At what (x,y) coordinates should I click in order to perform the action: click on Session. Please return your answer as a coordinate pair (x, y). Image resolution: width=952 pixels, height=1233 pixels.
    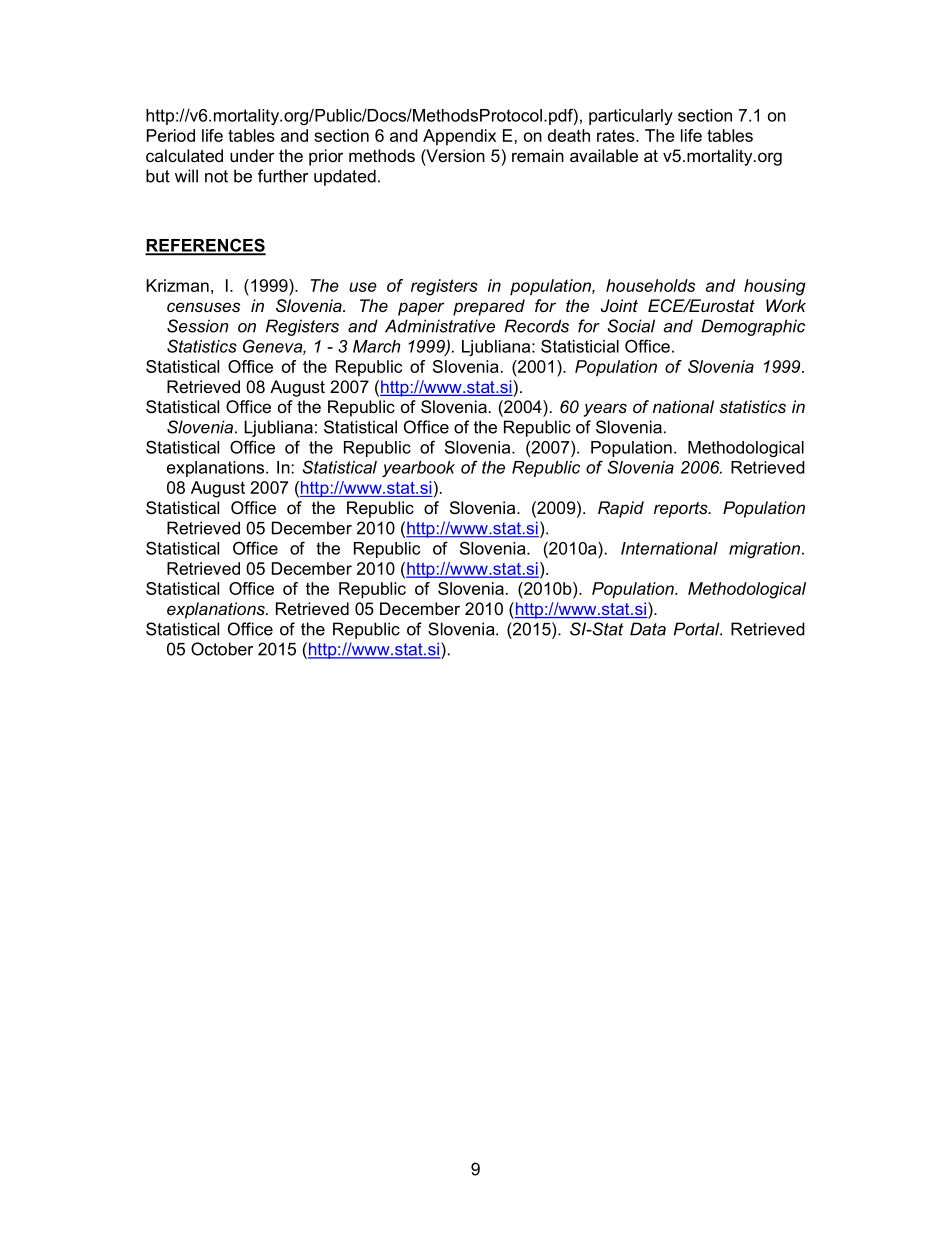
    Looking at the image, I should click on (198, 326).
